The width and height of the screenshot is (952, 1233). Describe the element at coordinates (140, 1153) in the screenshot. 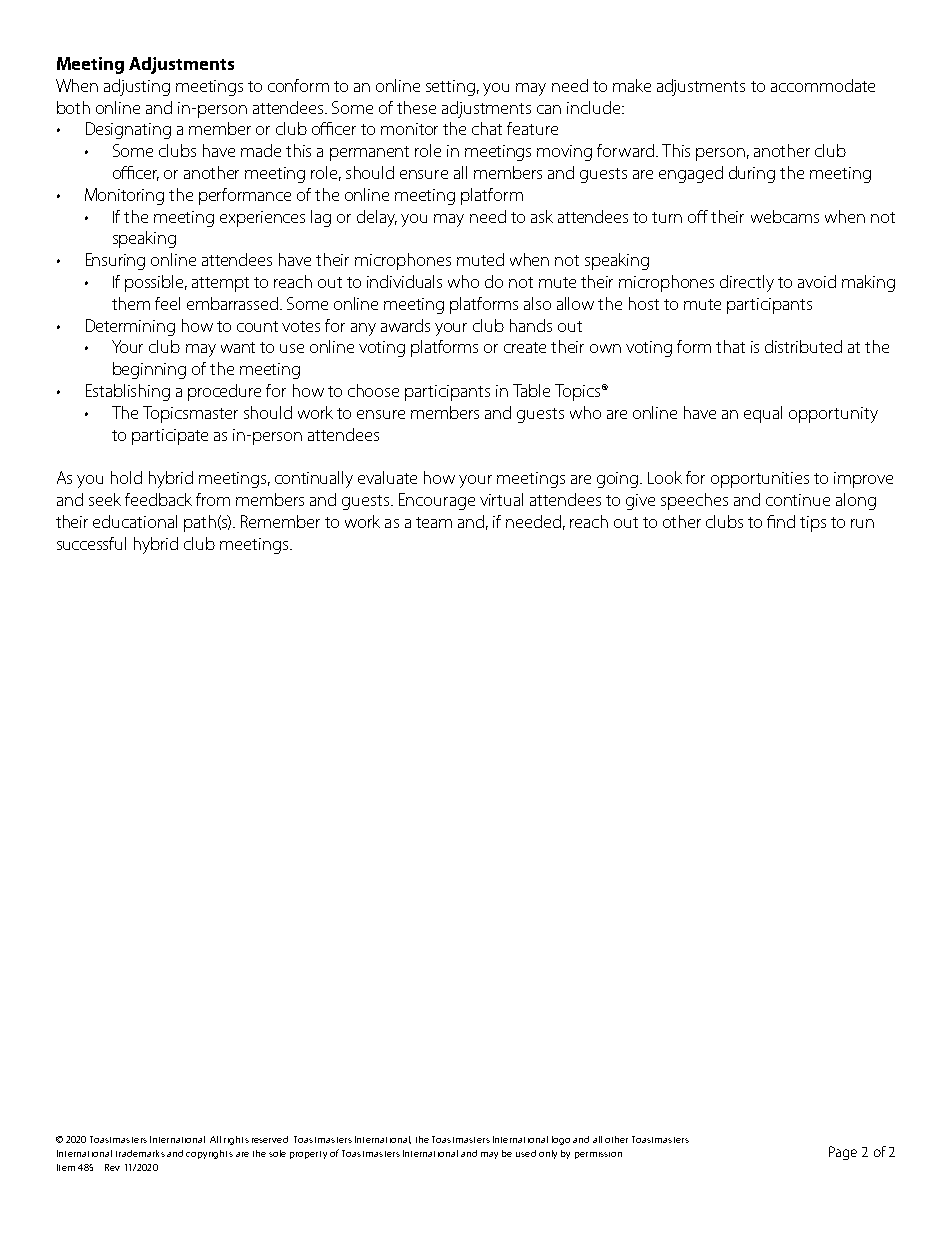

I see `trademarks` at that location.
